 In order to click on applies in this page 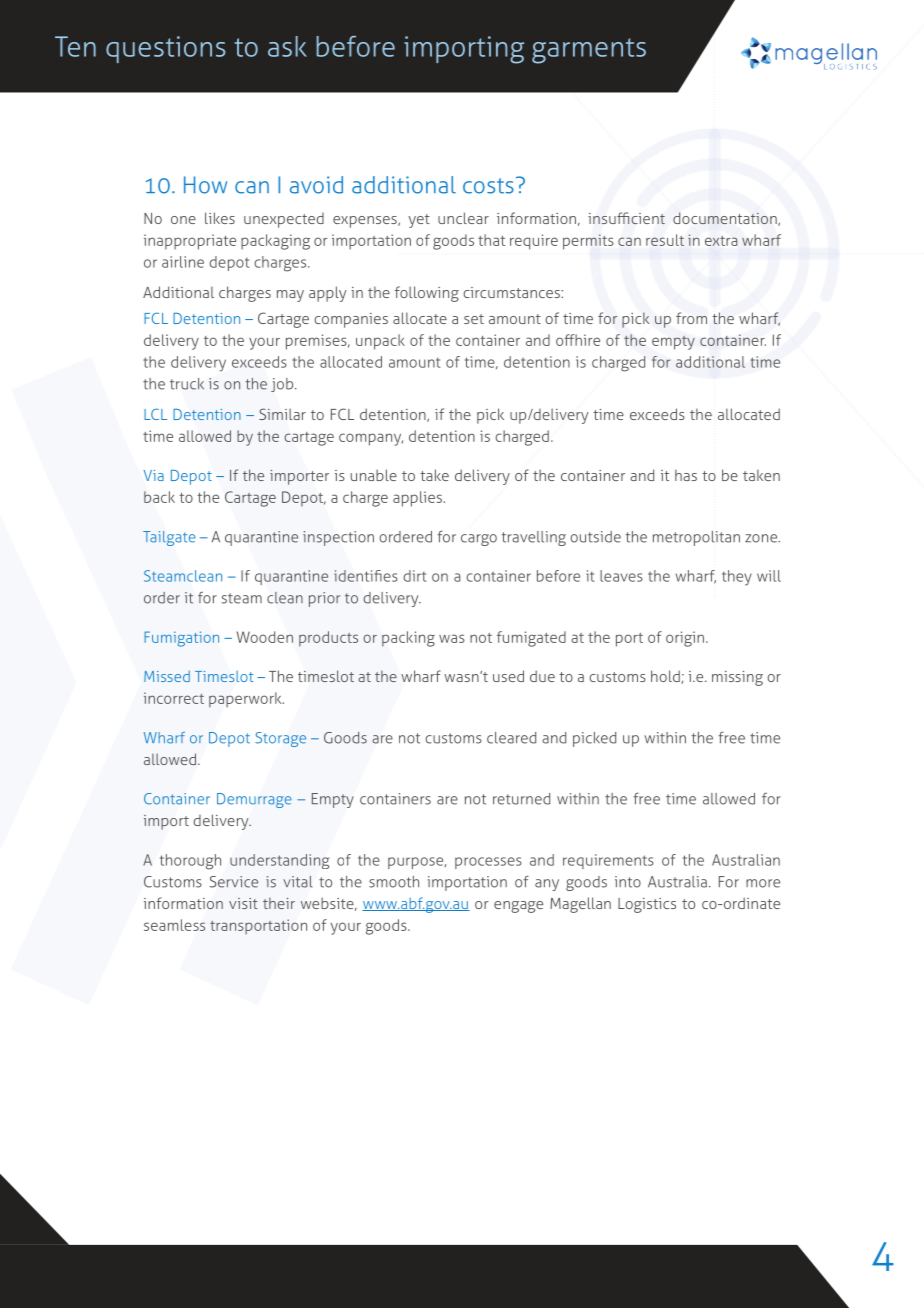, I will do `click(417, 499)`.
